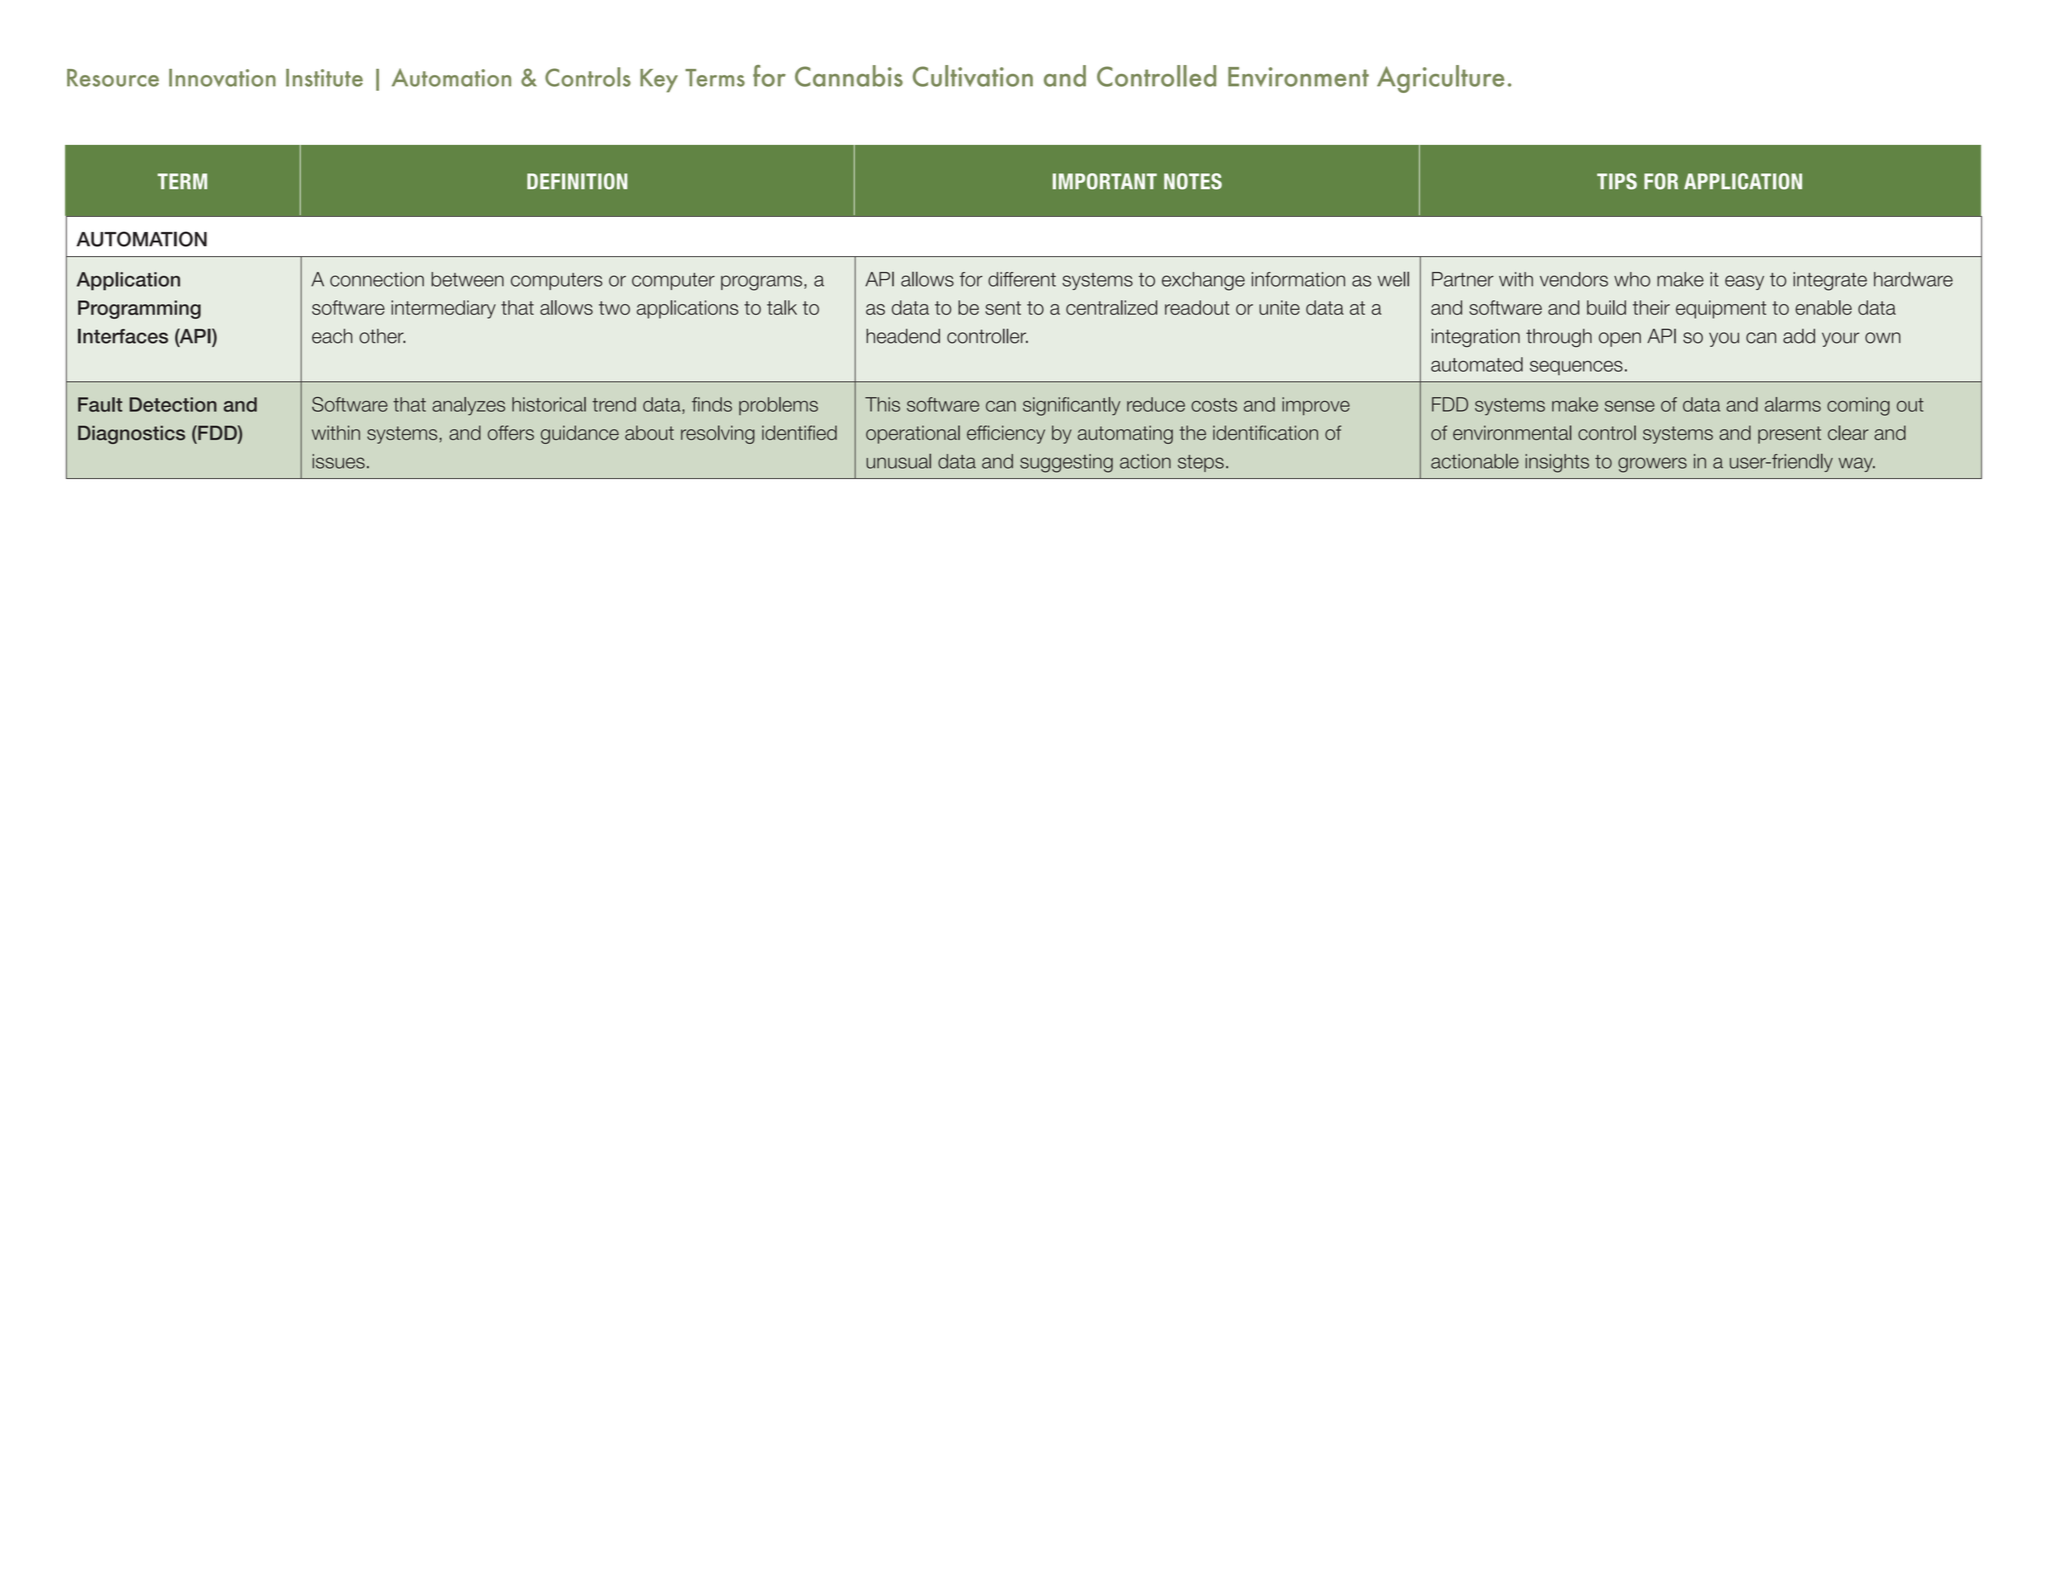 This screenshot has height=1580, width=2045. Describe the element at coordinates (377, 279) in the screenshot. I see `connection` at that location.
